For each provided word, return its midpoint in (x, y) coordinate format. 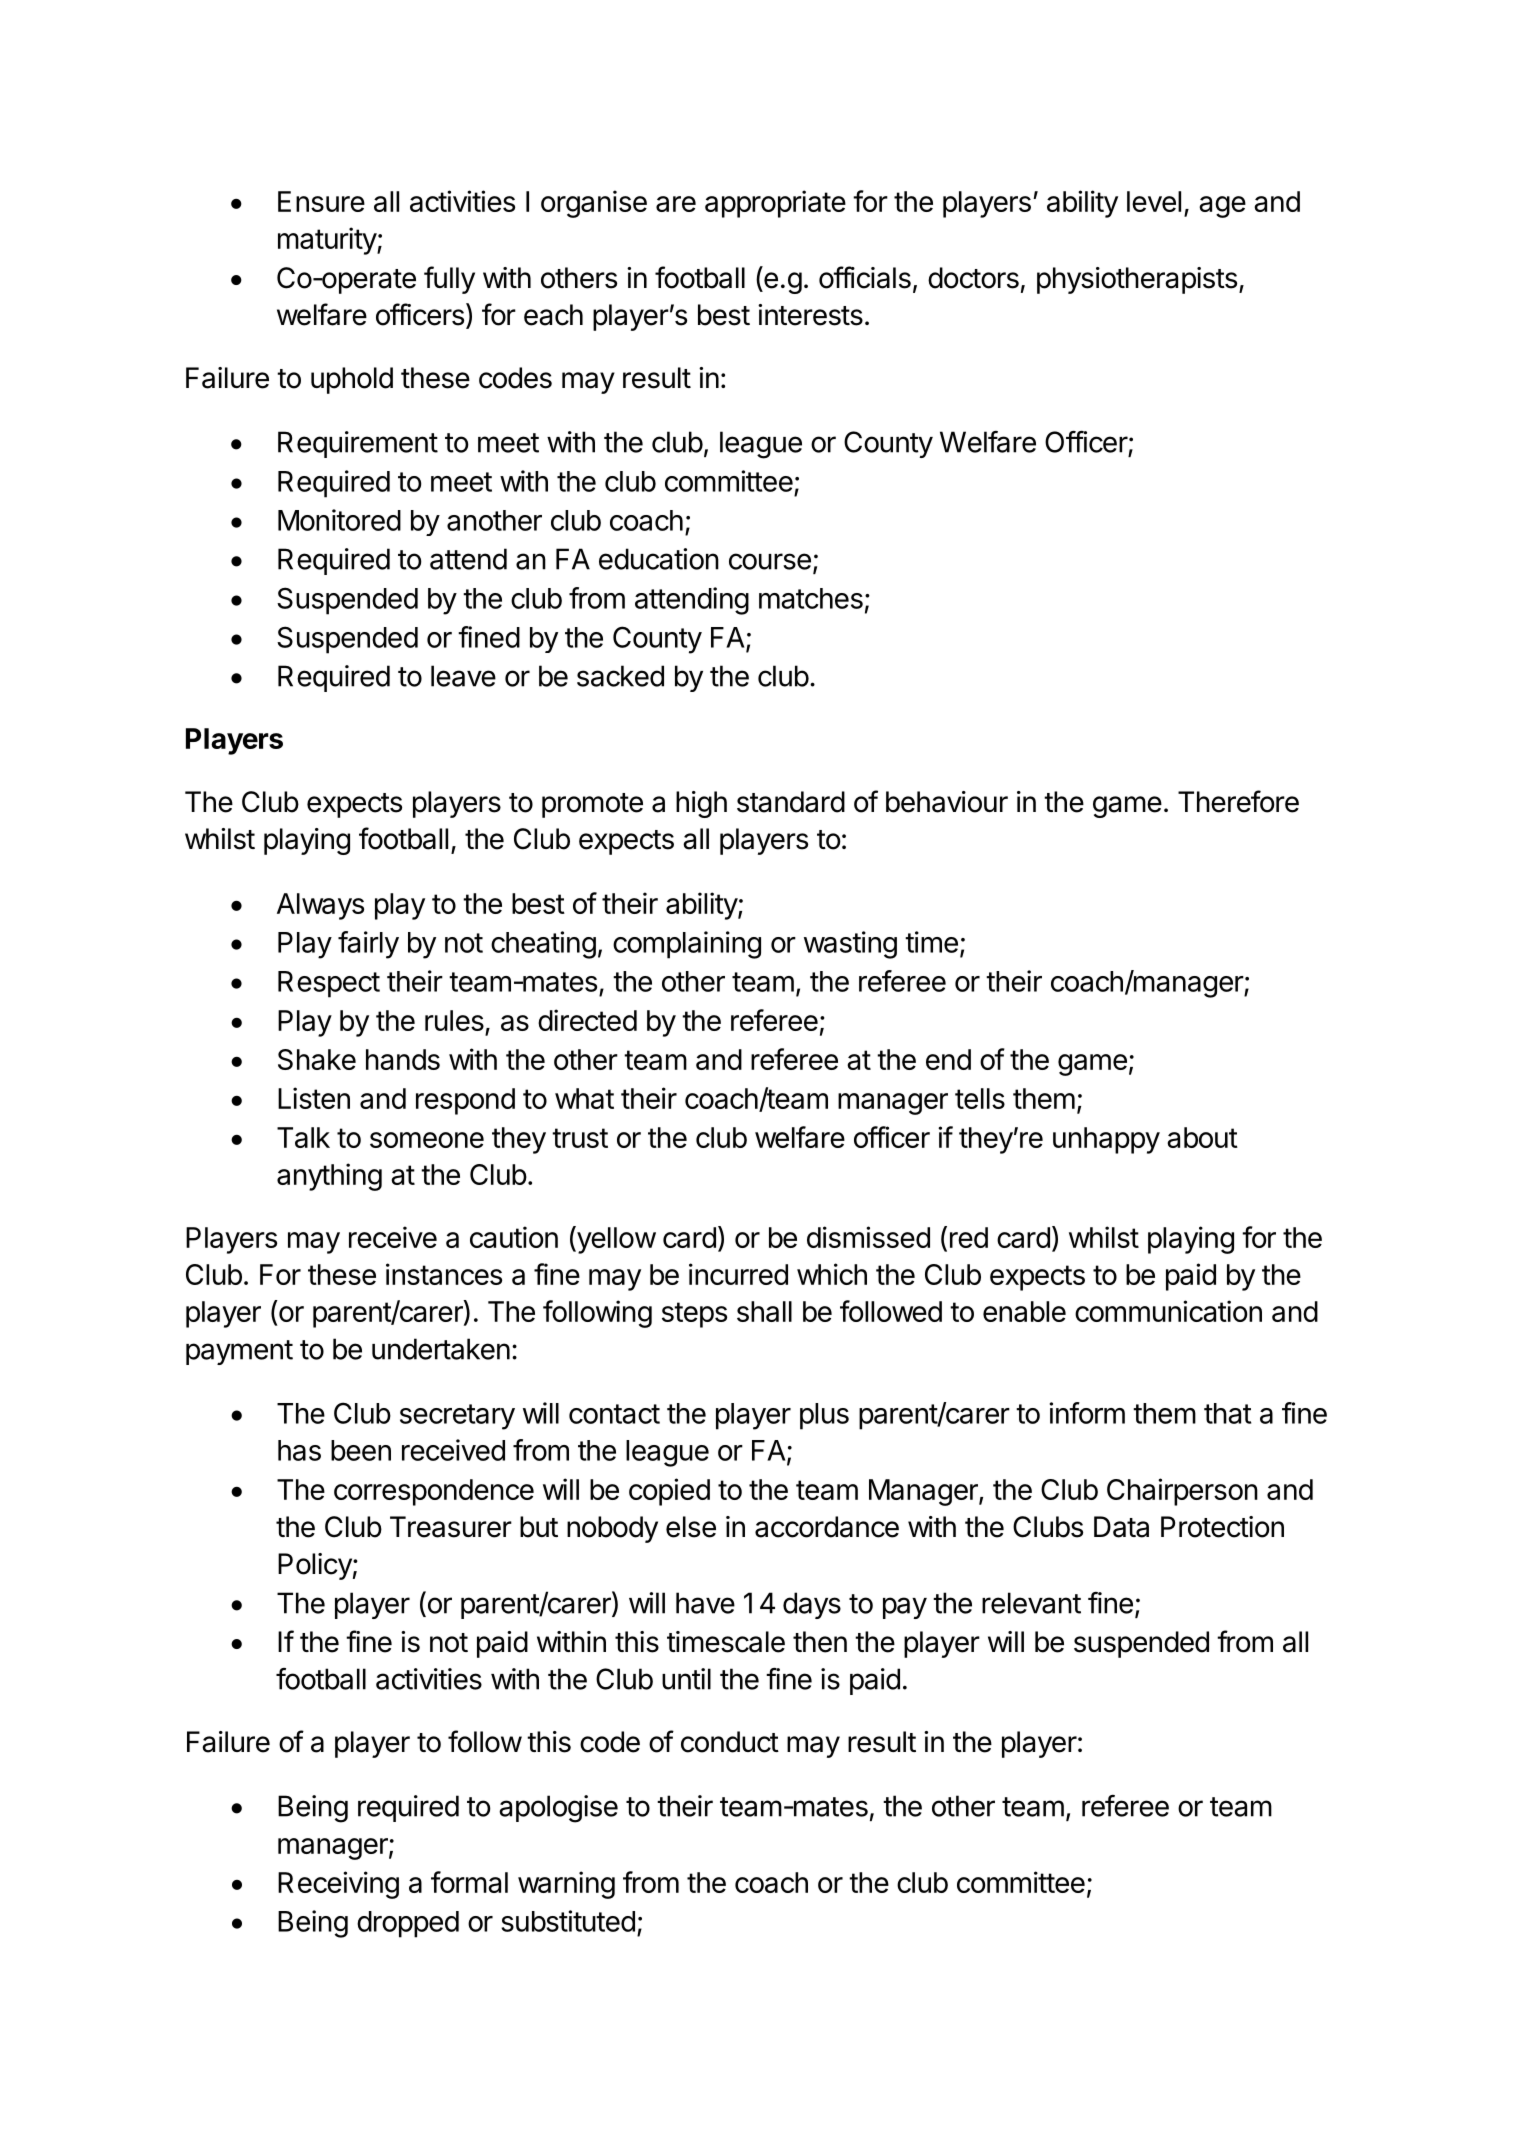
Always (320, 906)
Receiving (338, 1885)
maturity (328, 241)
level (1154, 201)
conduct (730, 1742)
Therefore (1238, 801)
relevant (1031, 1603)
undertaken (441, 1349)
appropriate (775, 204)
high (701, 804)
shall (764, 1311)
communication (1168, 1311)
